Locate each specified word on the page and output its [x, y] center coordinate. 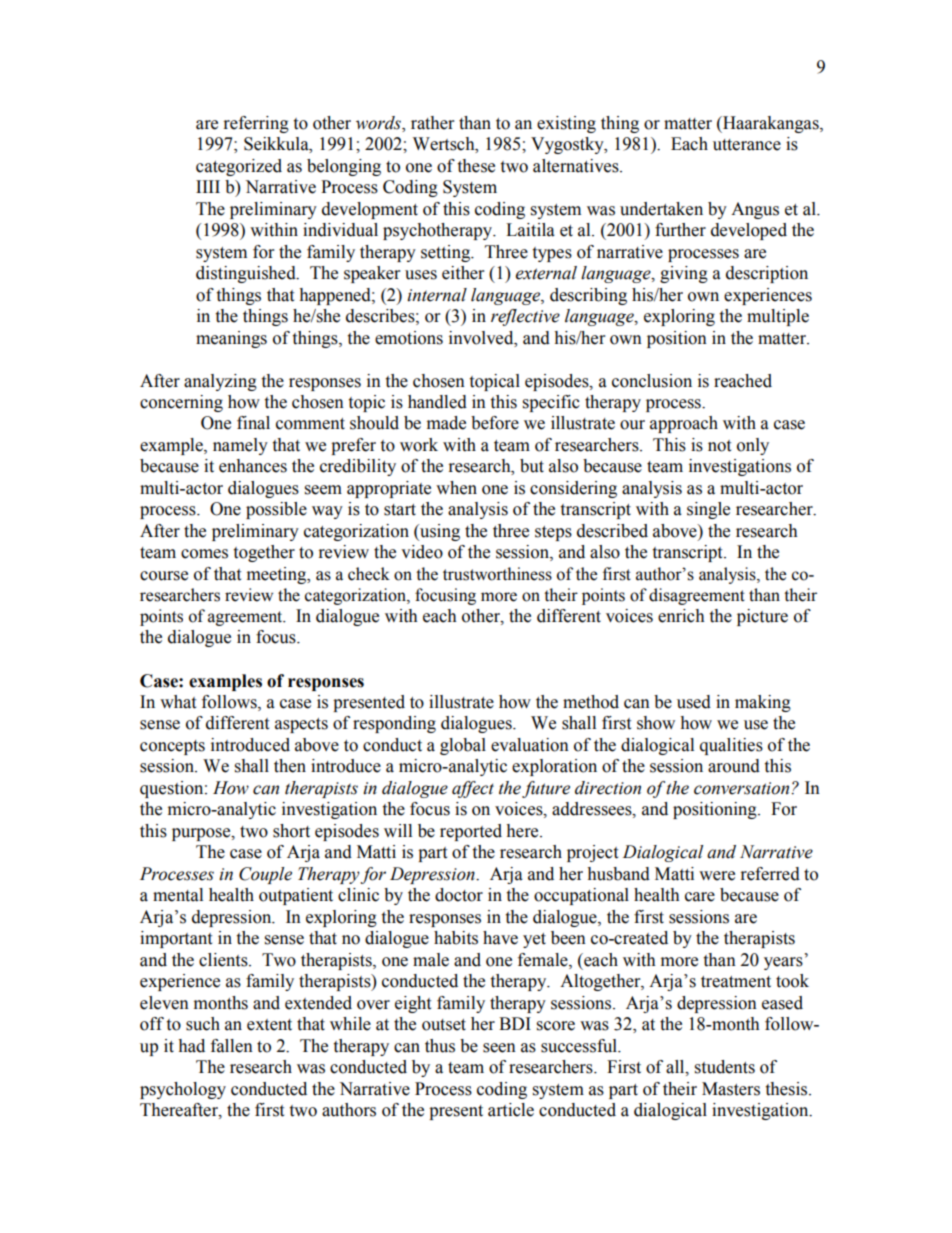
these [476, 166]
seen [499, 1048]
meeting [278, 575]
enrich [681, 616]
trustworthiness [497, 574]
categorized [239, 167]
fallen [232, 1046]
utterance [747, 145]
